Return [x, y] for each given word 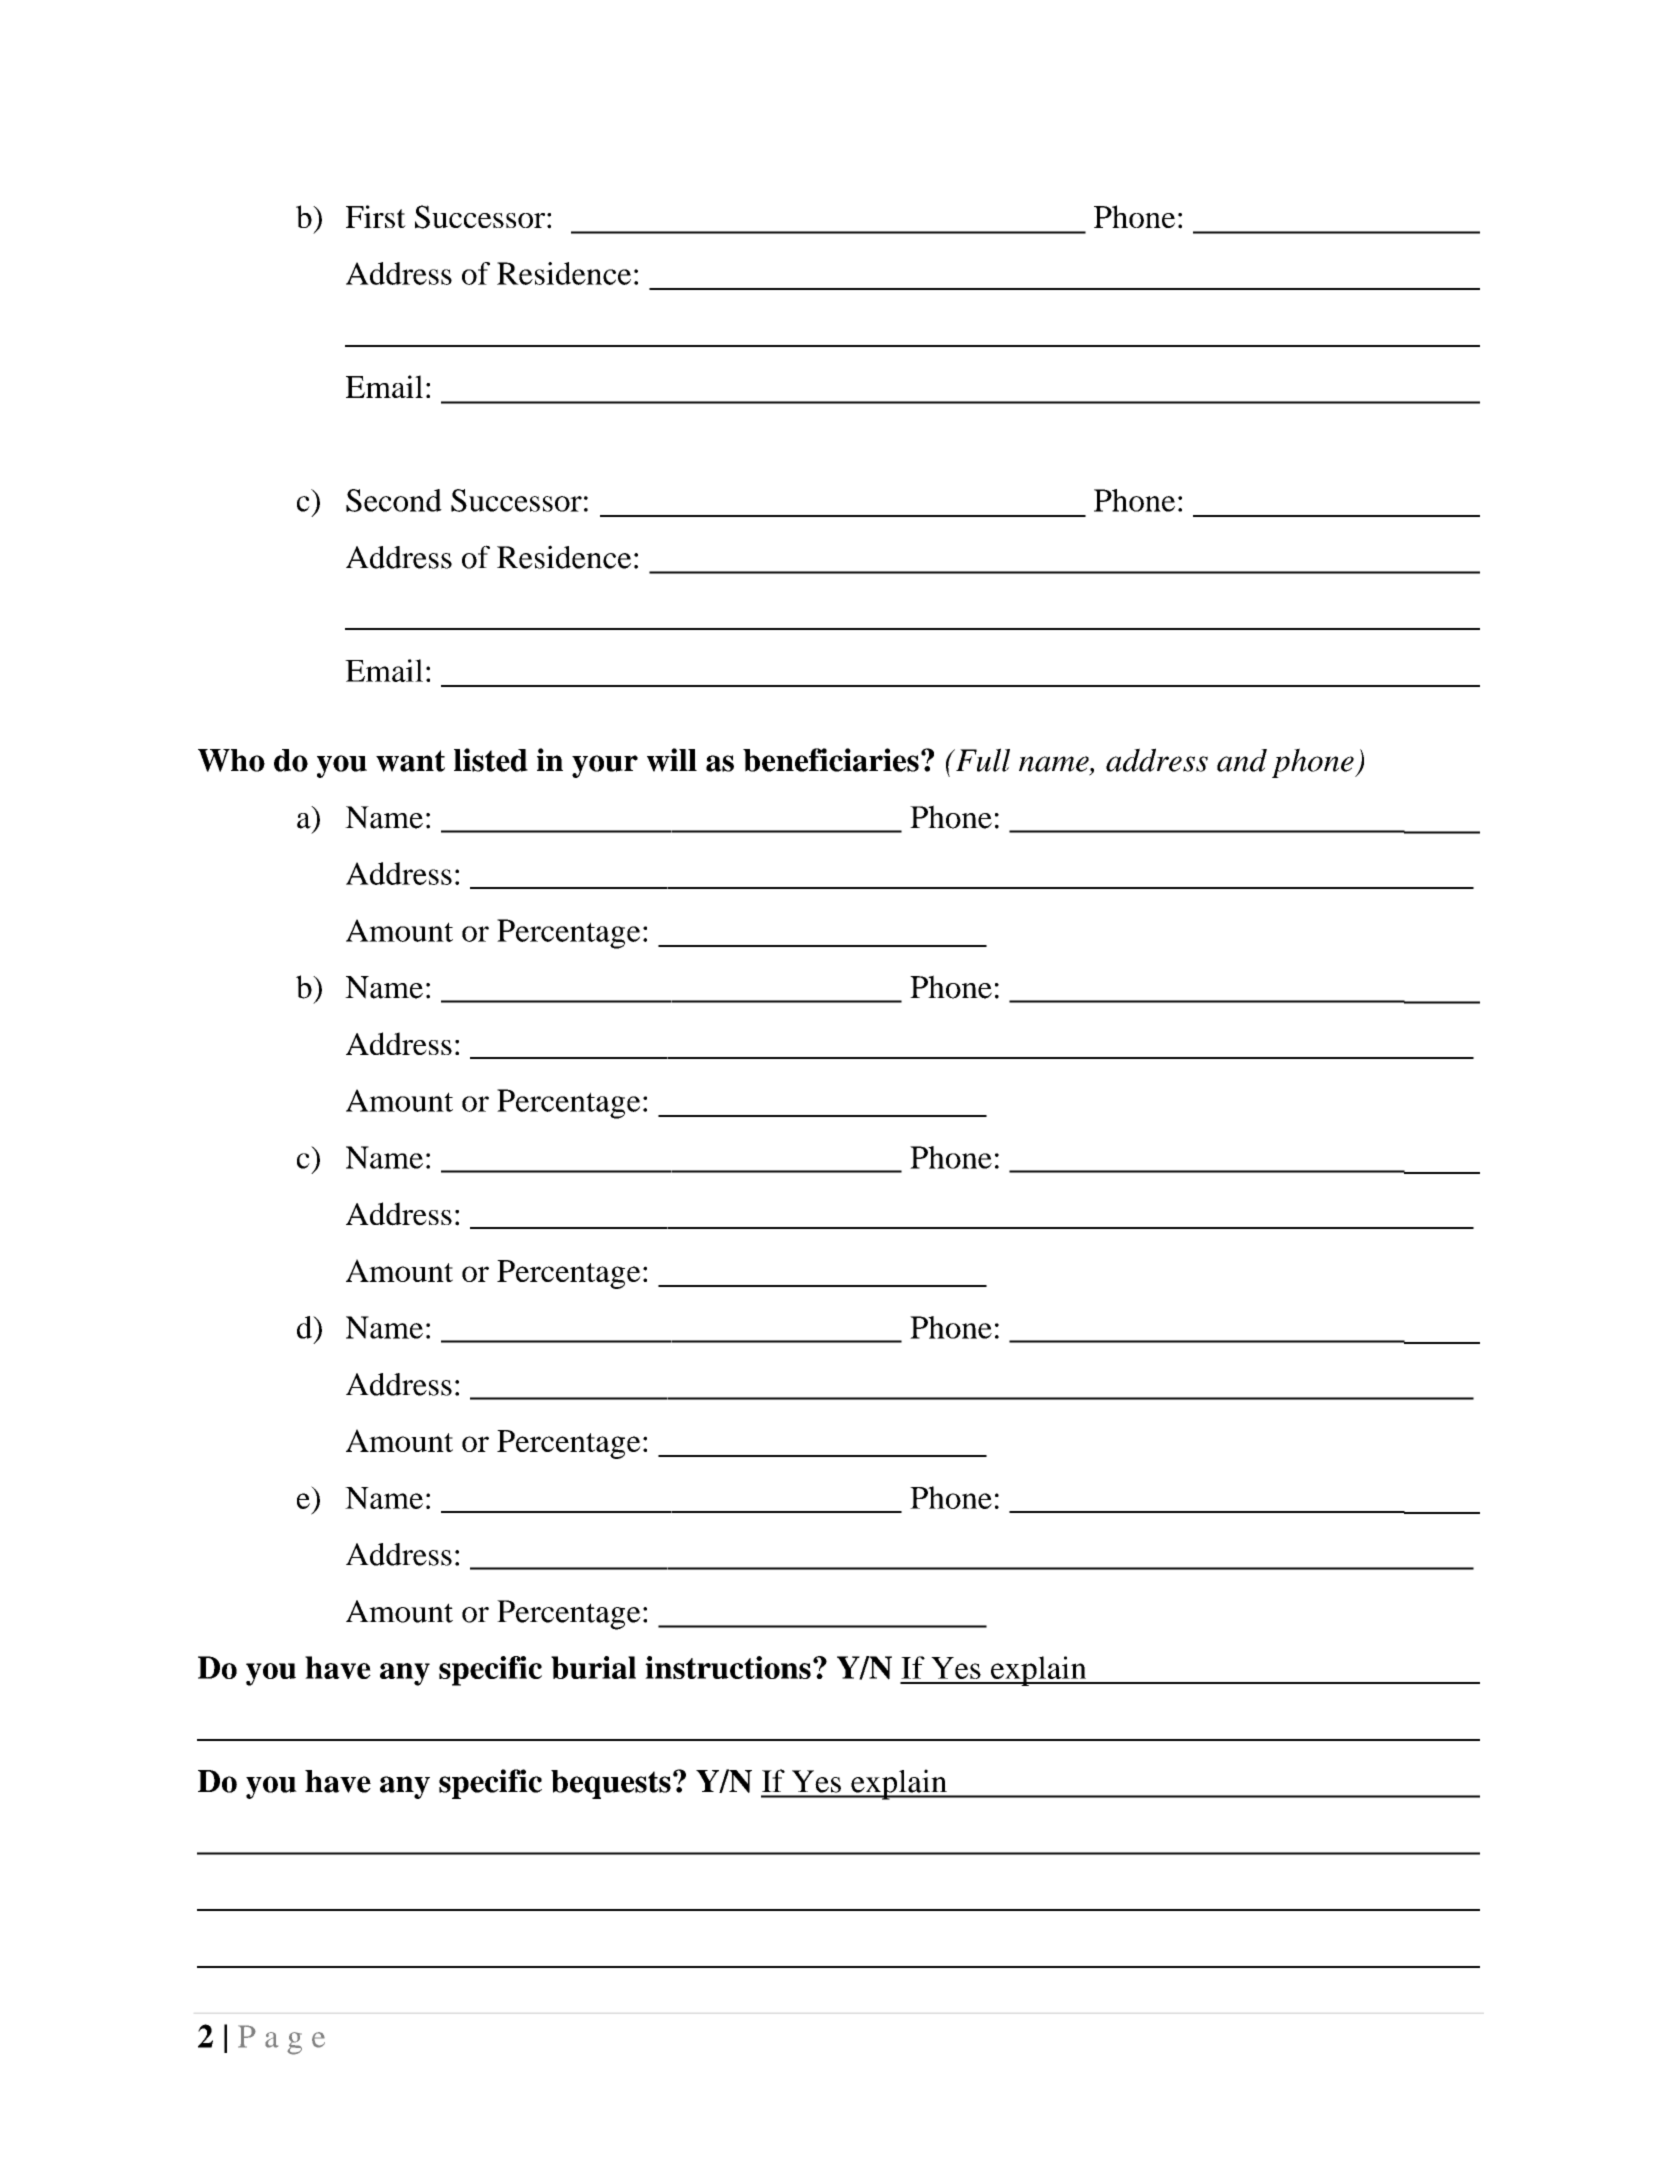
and [1242, 760]
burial [593, 1667]
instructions [728, 1667]
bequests [611, 1784]
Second [394, 500]
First [376, 216]
